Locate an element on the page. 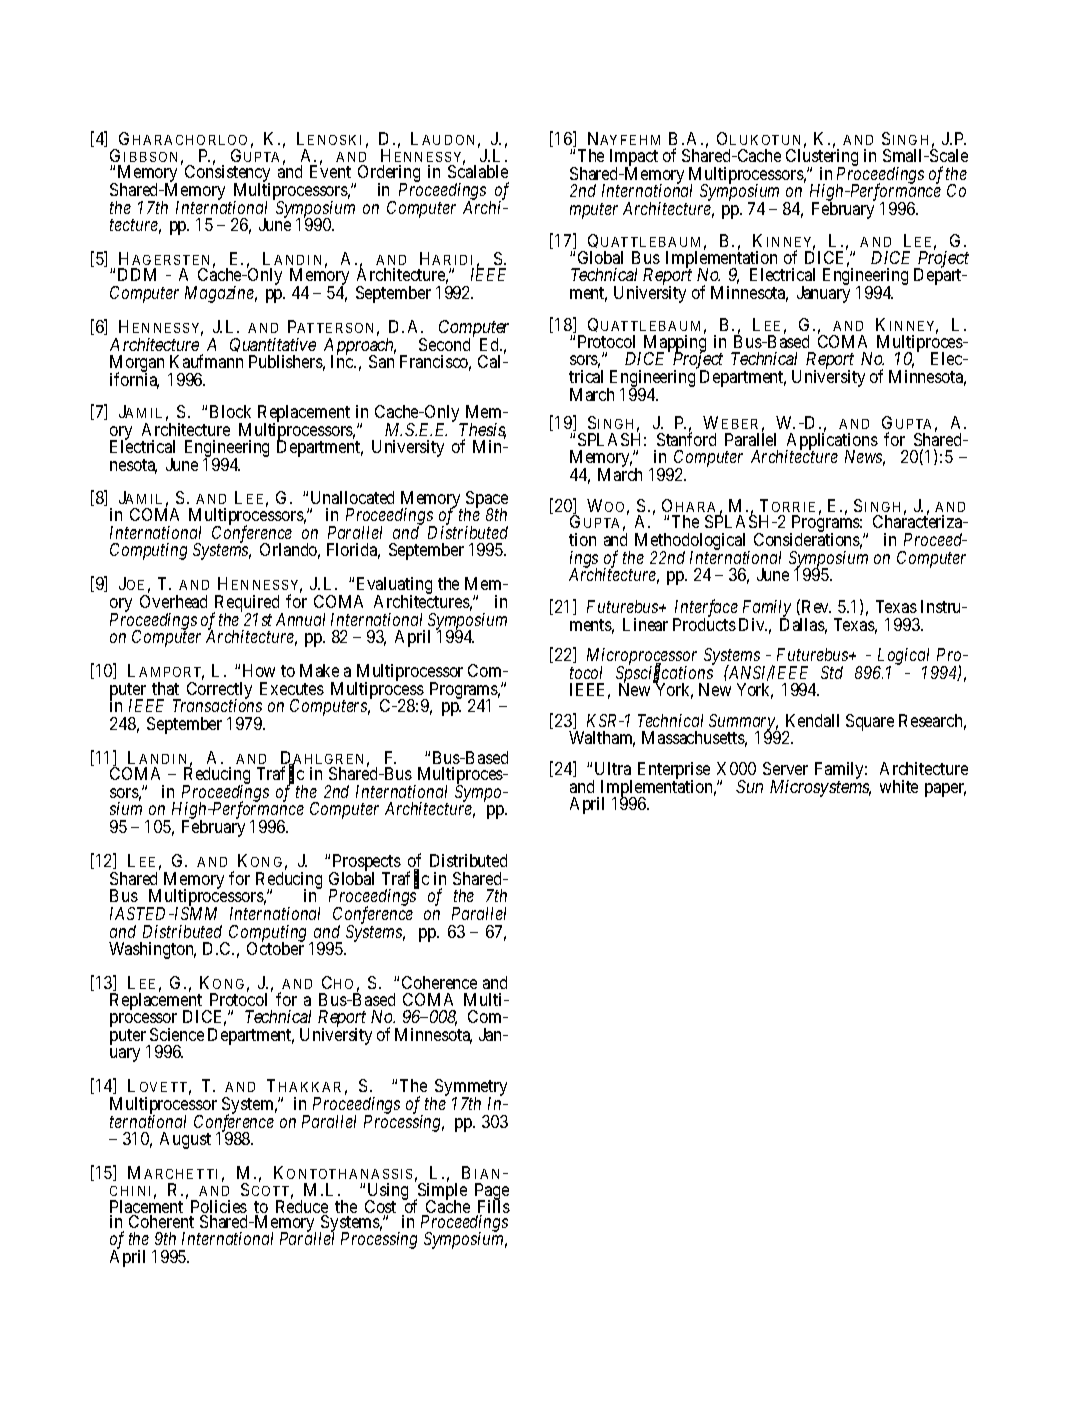 The height and width of the image is (1407, 1087). Clustering is located at coordinates (822, 159).
